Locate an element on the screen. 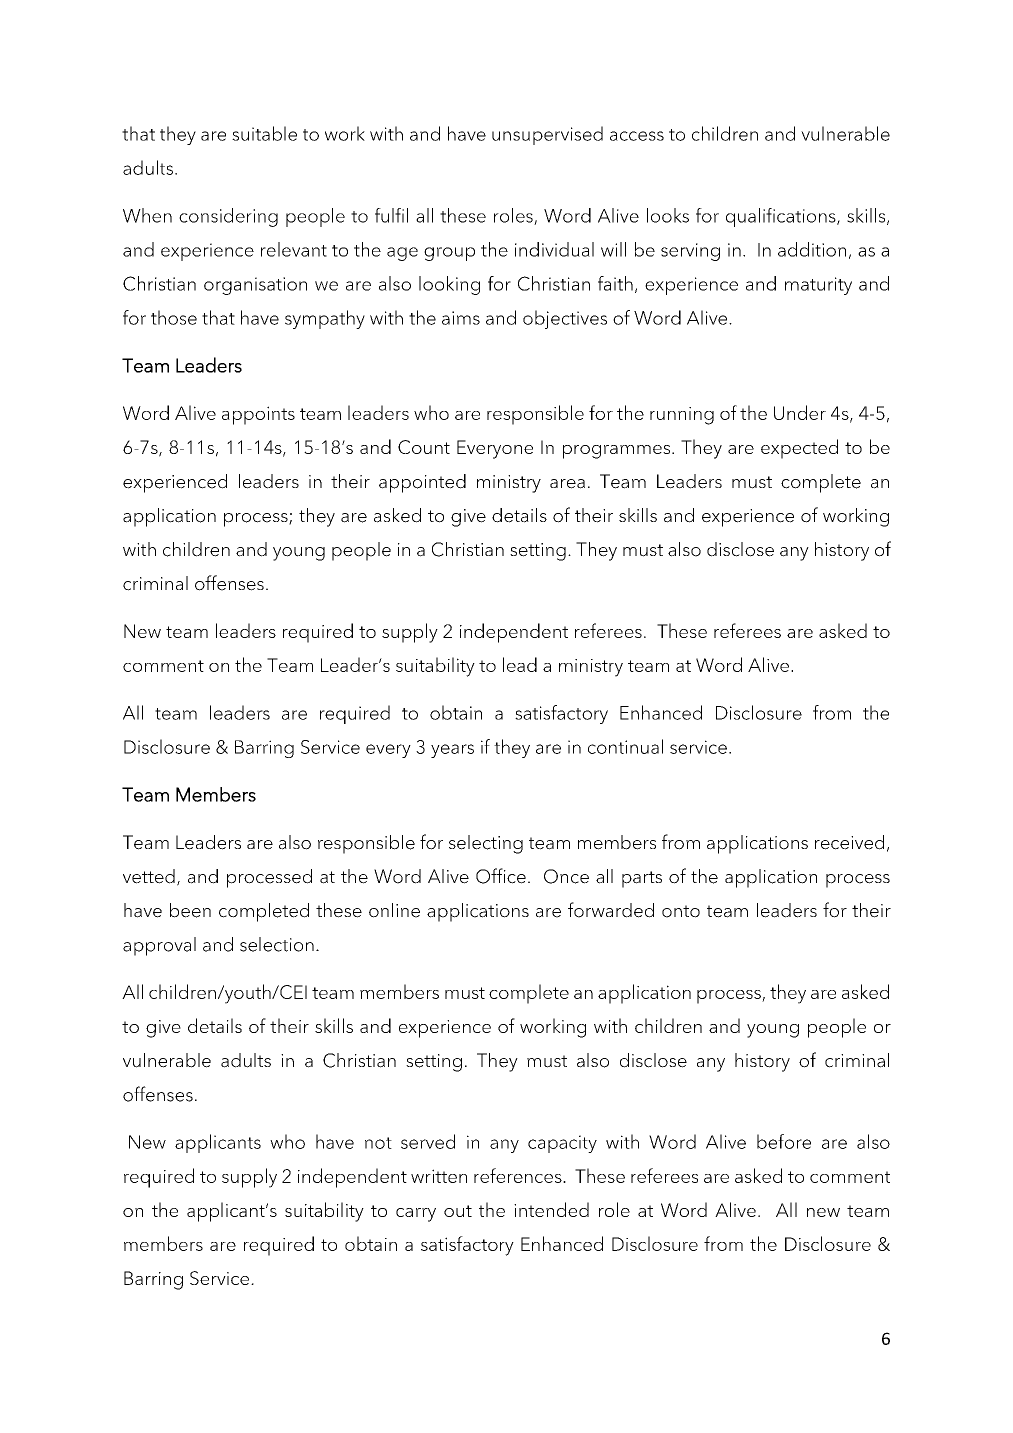 This screenshot has height=1433, width=1013. unsupervised is located at coordinates (547, 135).
